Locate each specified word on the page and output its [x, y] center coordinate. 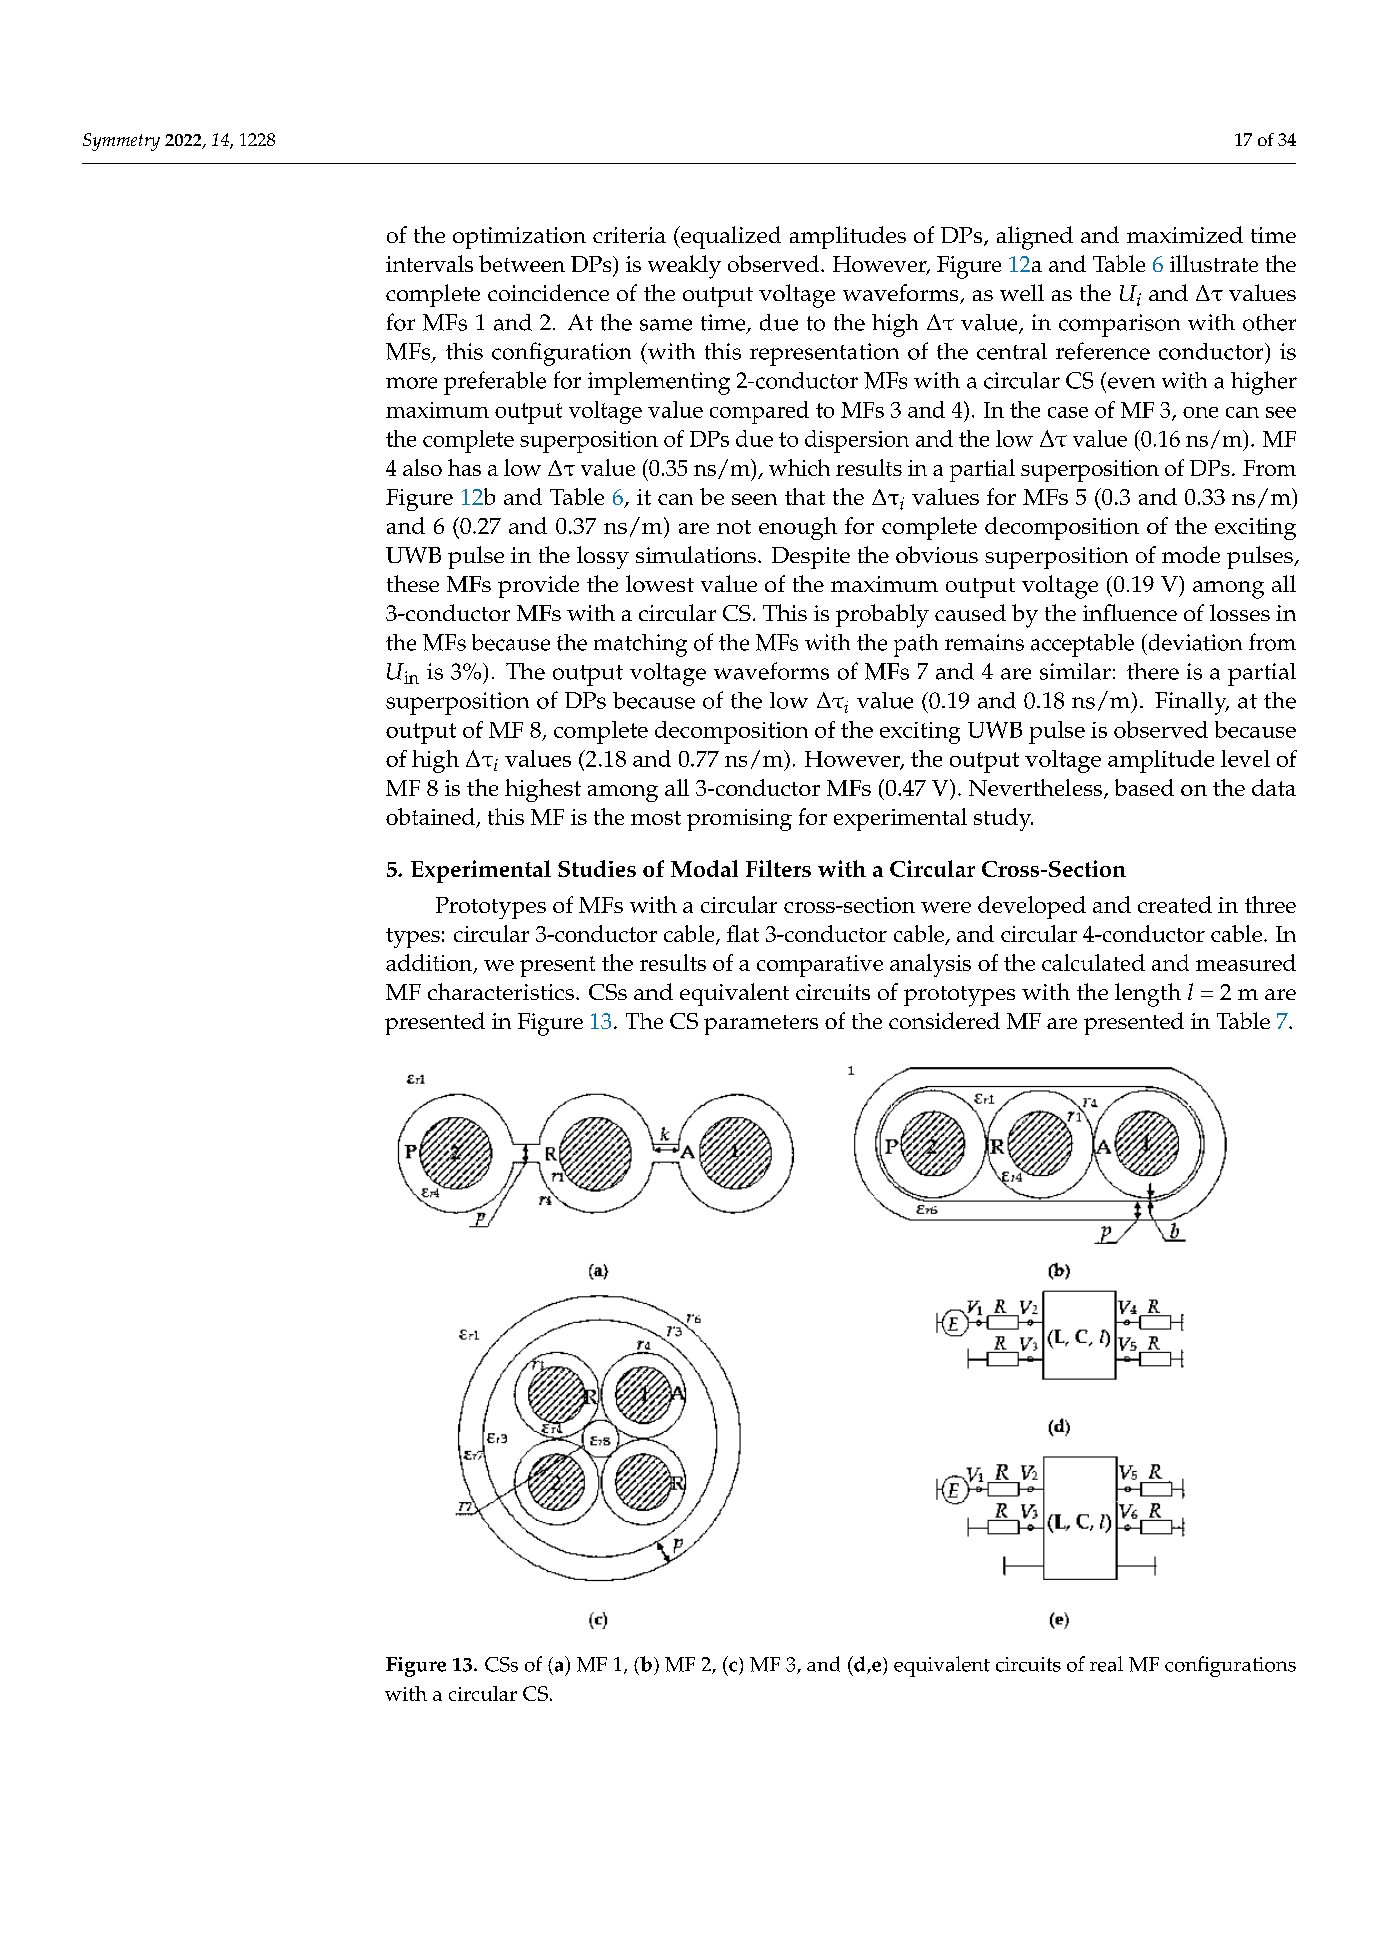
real [1106, 1664]
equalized [730, 237]
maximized [1185, 234]
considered [944, 1020]
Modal [704, 868]
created [1175, 904]
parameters [761, 1025]
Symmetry [121, 142]
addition [430, 964]
